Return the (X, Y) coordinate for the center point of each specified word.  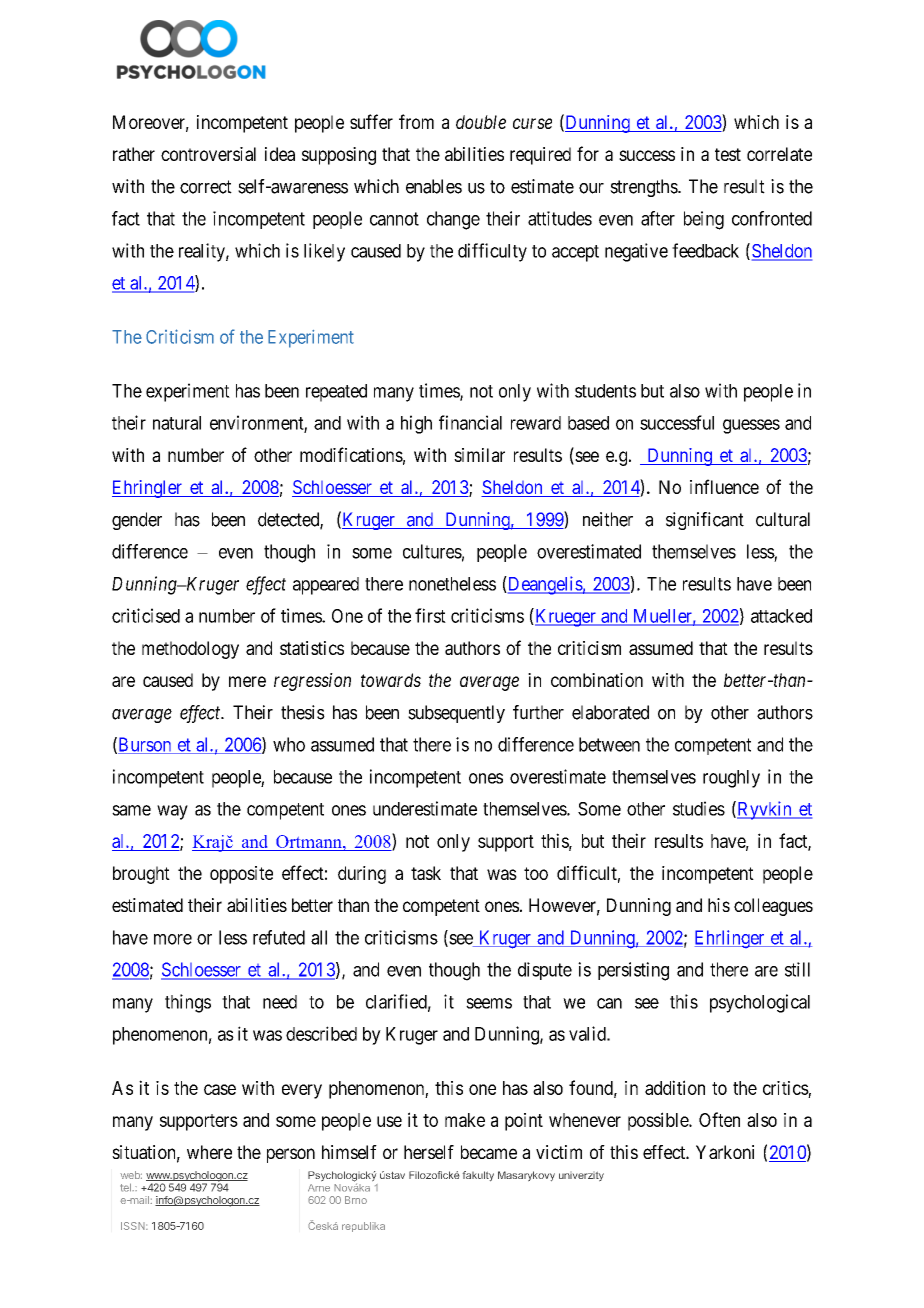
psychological (760, 1003)
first (430, 615)
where (209, 1152)
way (172, 812)
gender (137, 521)
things (188, 1003)
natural (177, 423)
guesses (751, 426)
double (481, 122)
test (728, 154)
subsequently (456, 714)
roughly (731, 779)
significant (705, 521)
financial (470, 422)
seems (489, 1003)
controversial (208, 154)
